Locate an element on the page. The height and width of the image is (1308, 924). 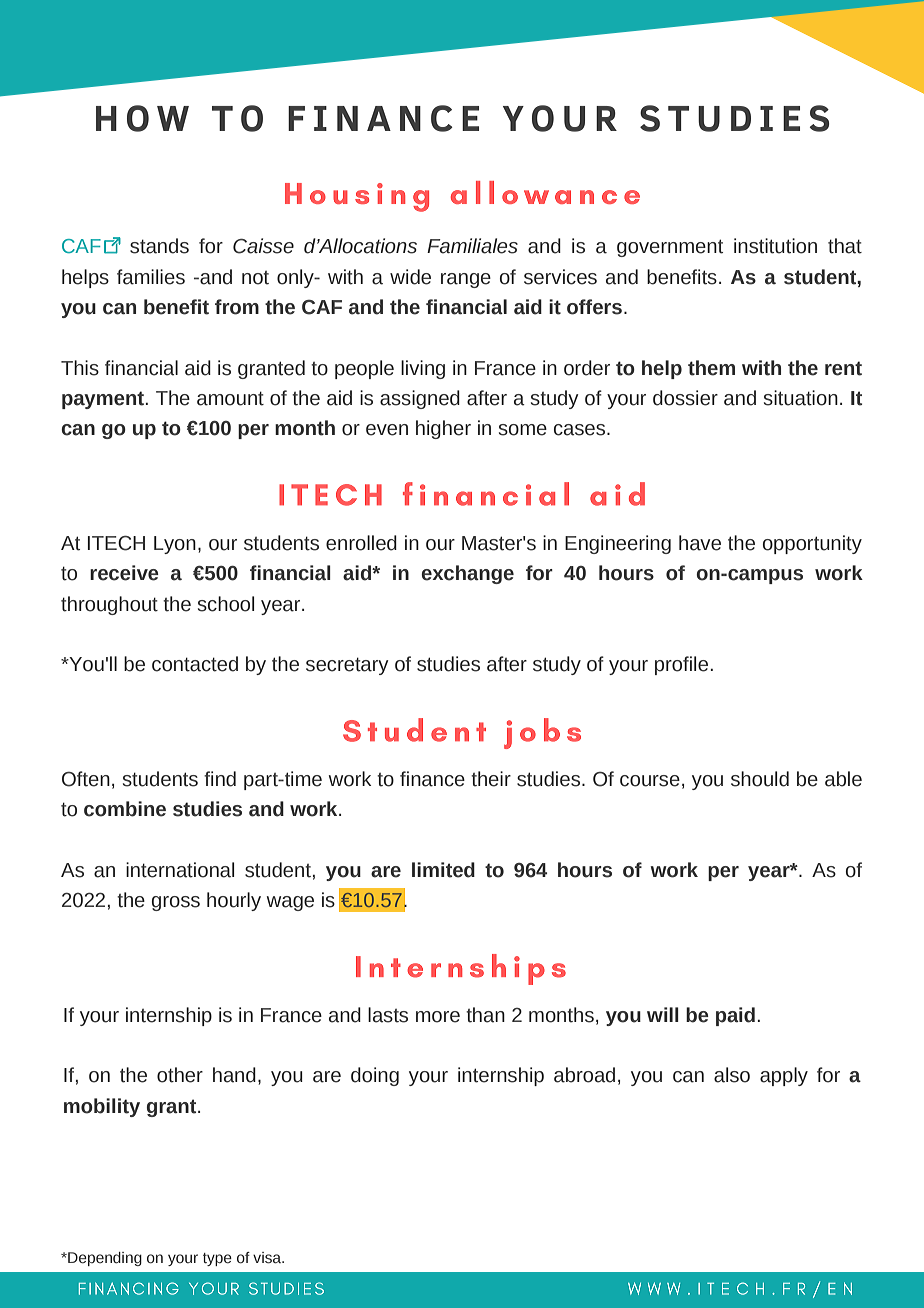
school is located at coordinates (226, 604).
